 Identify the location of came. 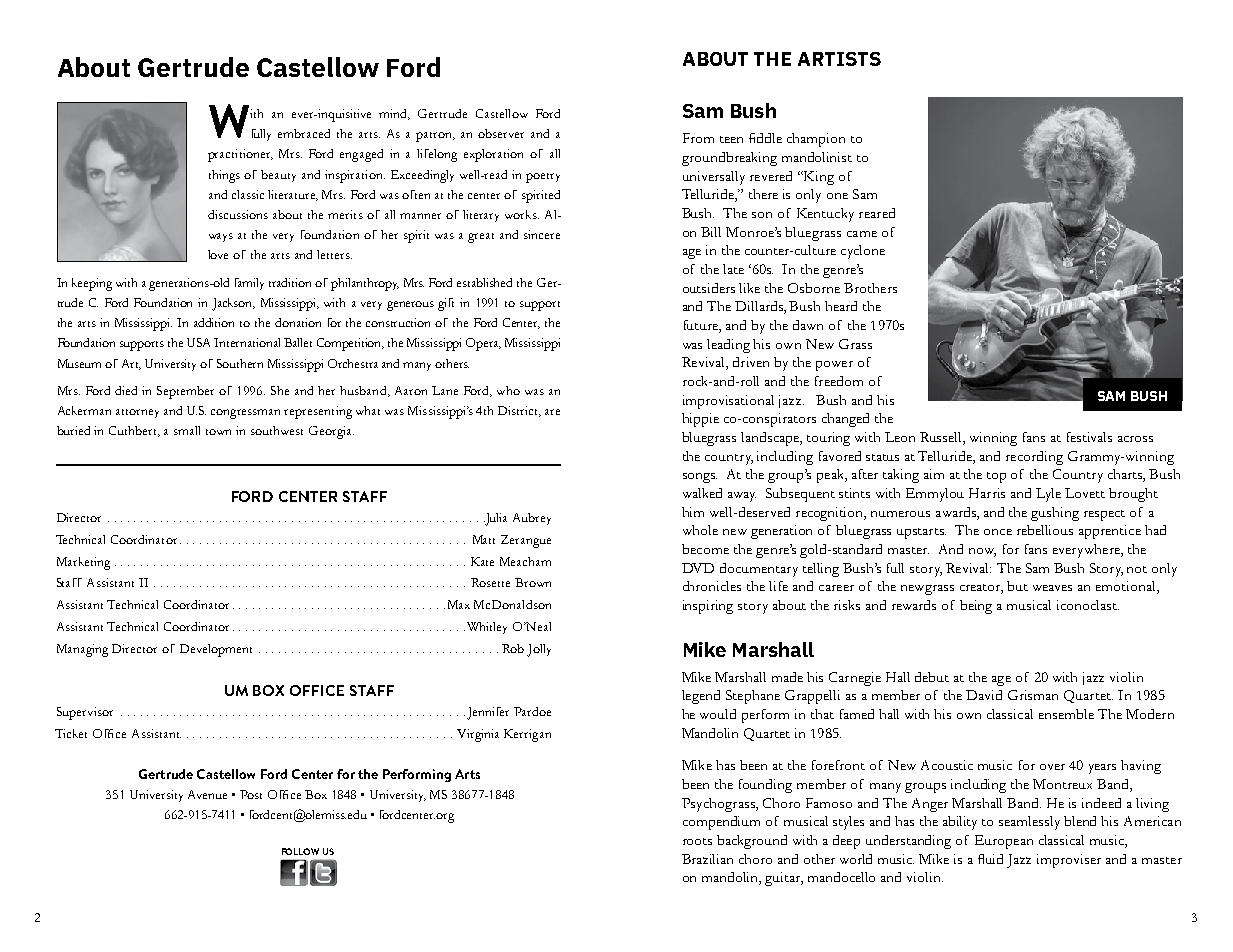
(862, 234).
